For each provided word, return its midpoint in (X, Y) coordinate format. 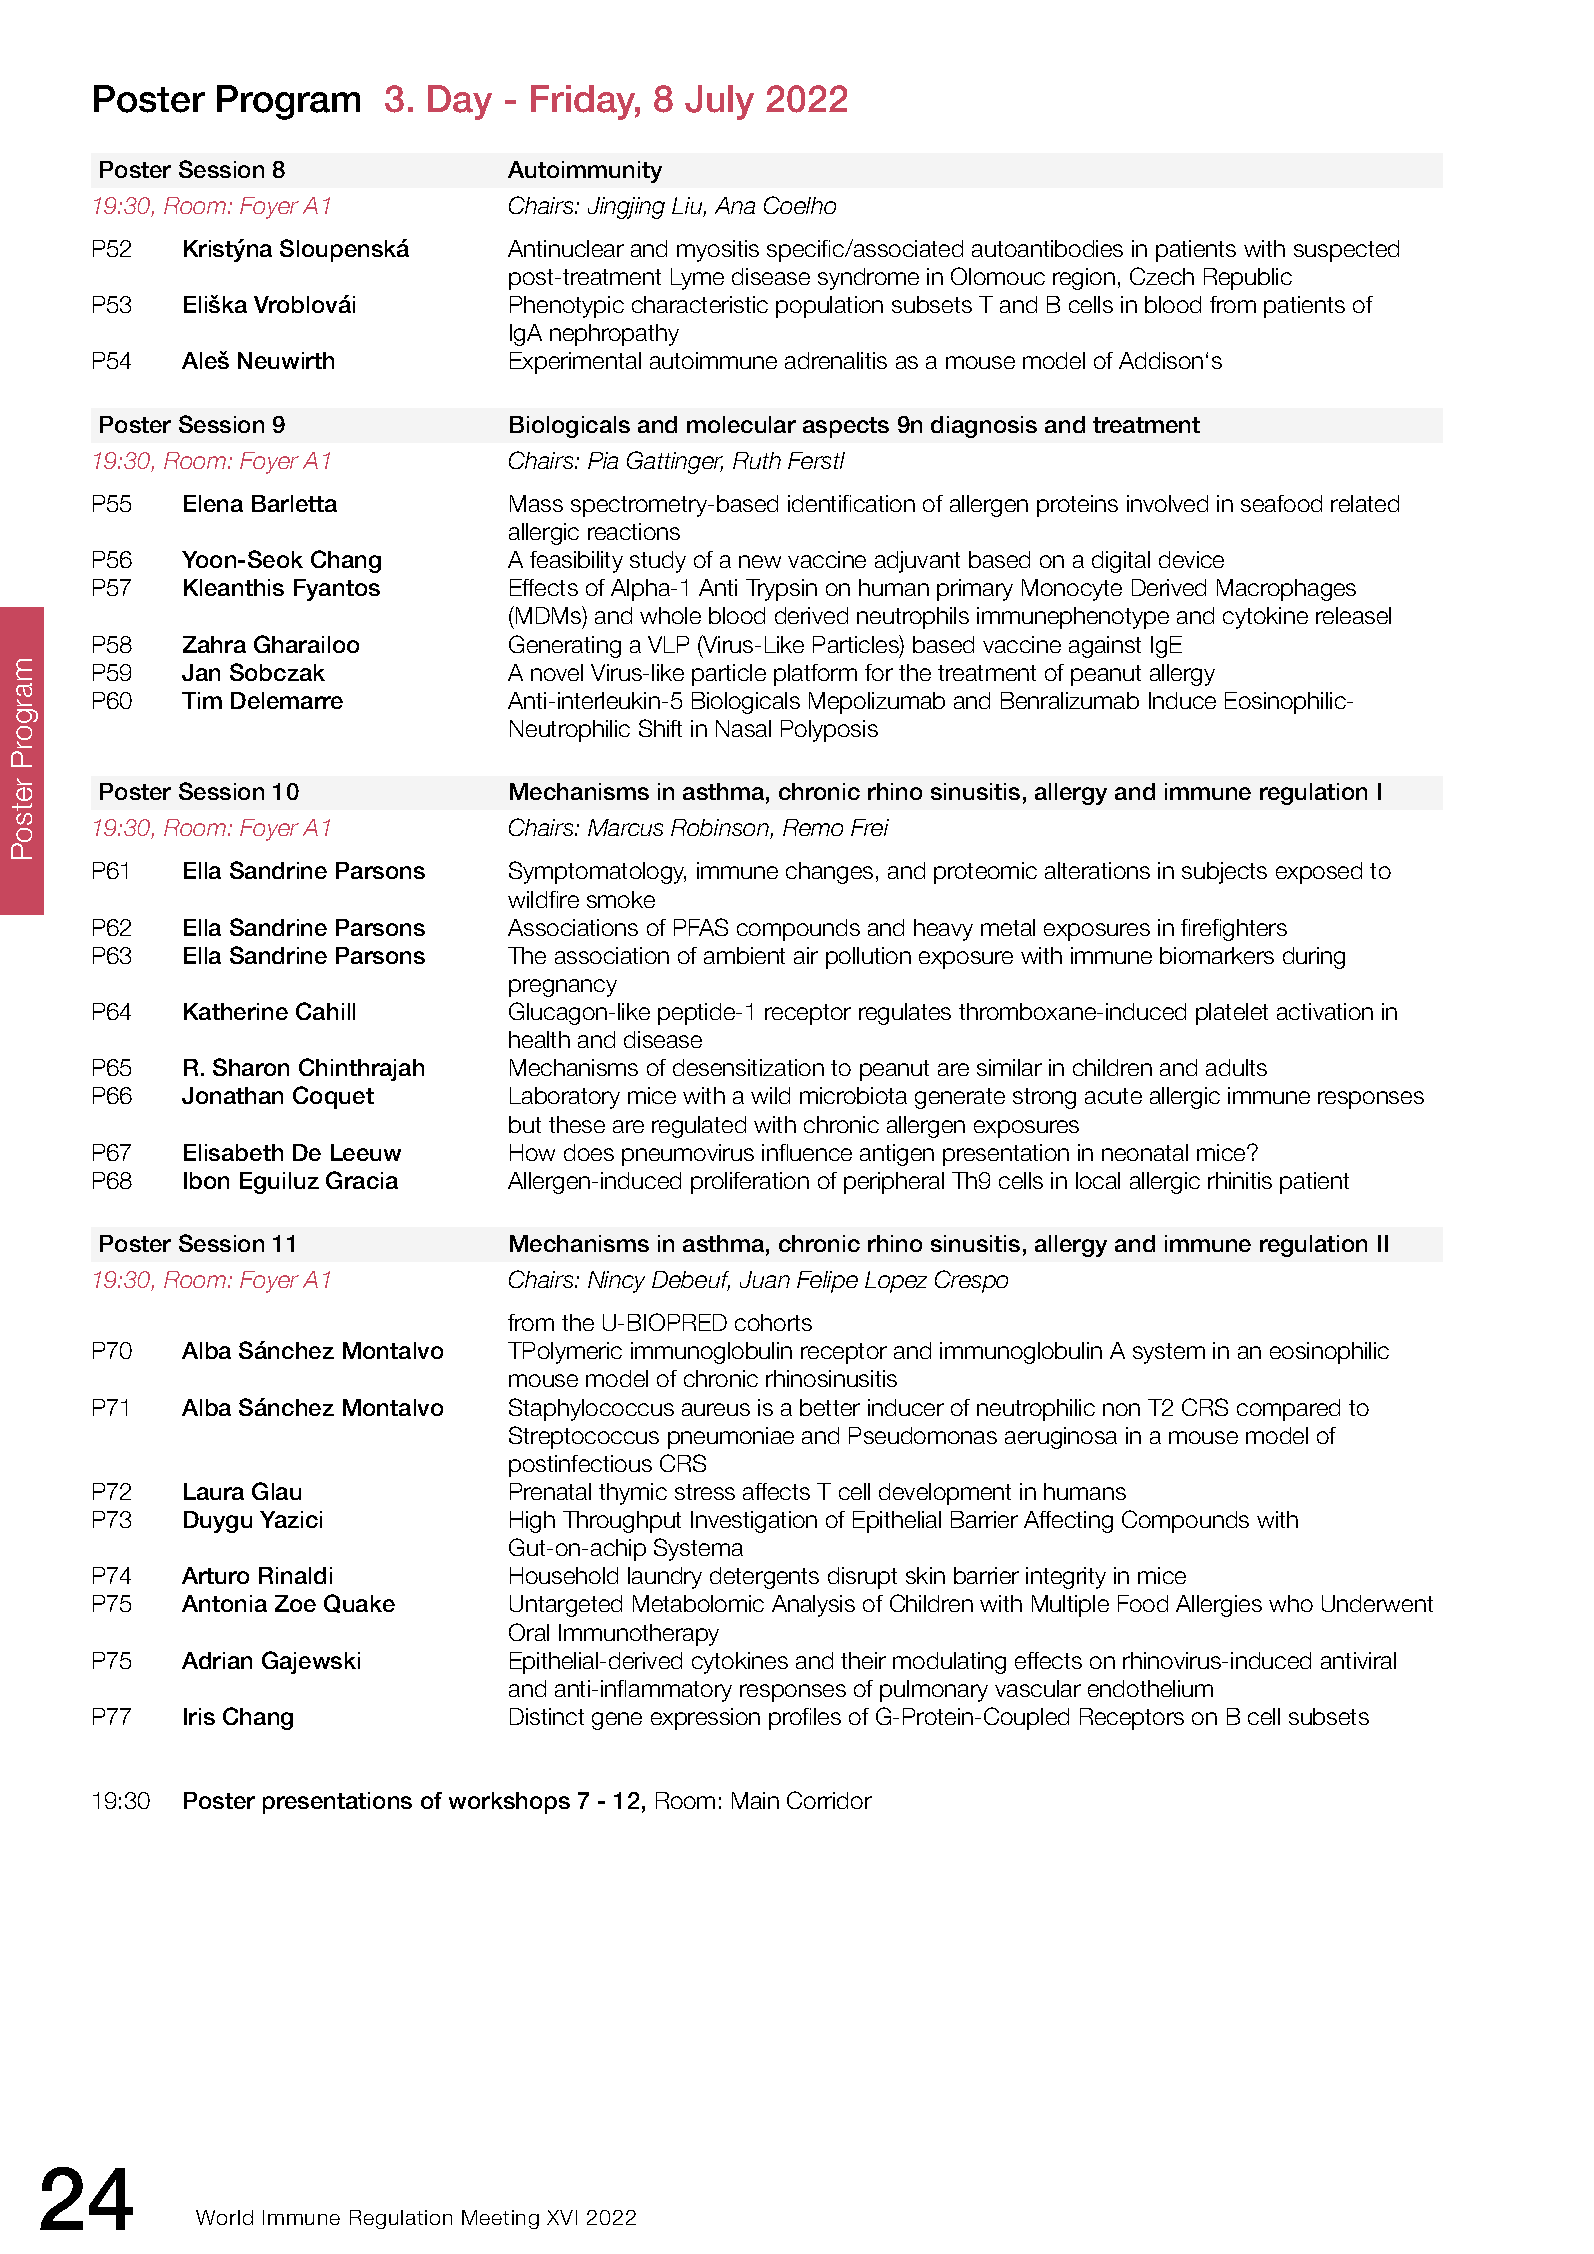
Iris (199, 1716)
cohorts (773, 1322)
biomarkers (1217, 955)
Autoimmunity (585, 172)
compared (1288, 1410)
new (760, 561)
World (224, 2217)
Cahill (325, 1011)
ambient (744, 955)
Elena (213, 503)
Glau (276, 1491)
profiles (805, 1719)
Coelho (800, 205)
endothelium (1150, 1688)
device (1191, 559)
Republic (1248, 279)
